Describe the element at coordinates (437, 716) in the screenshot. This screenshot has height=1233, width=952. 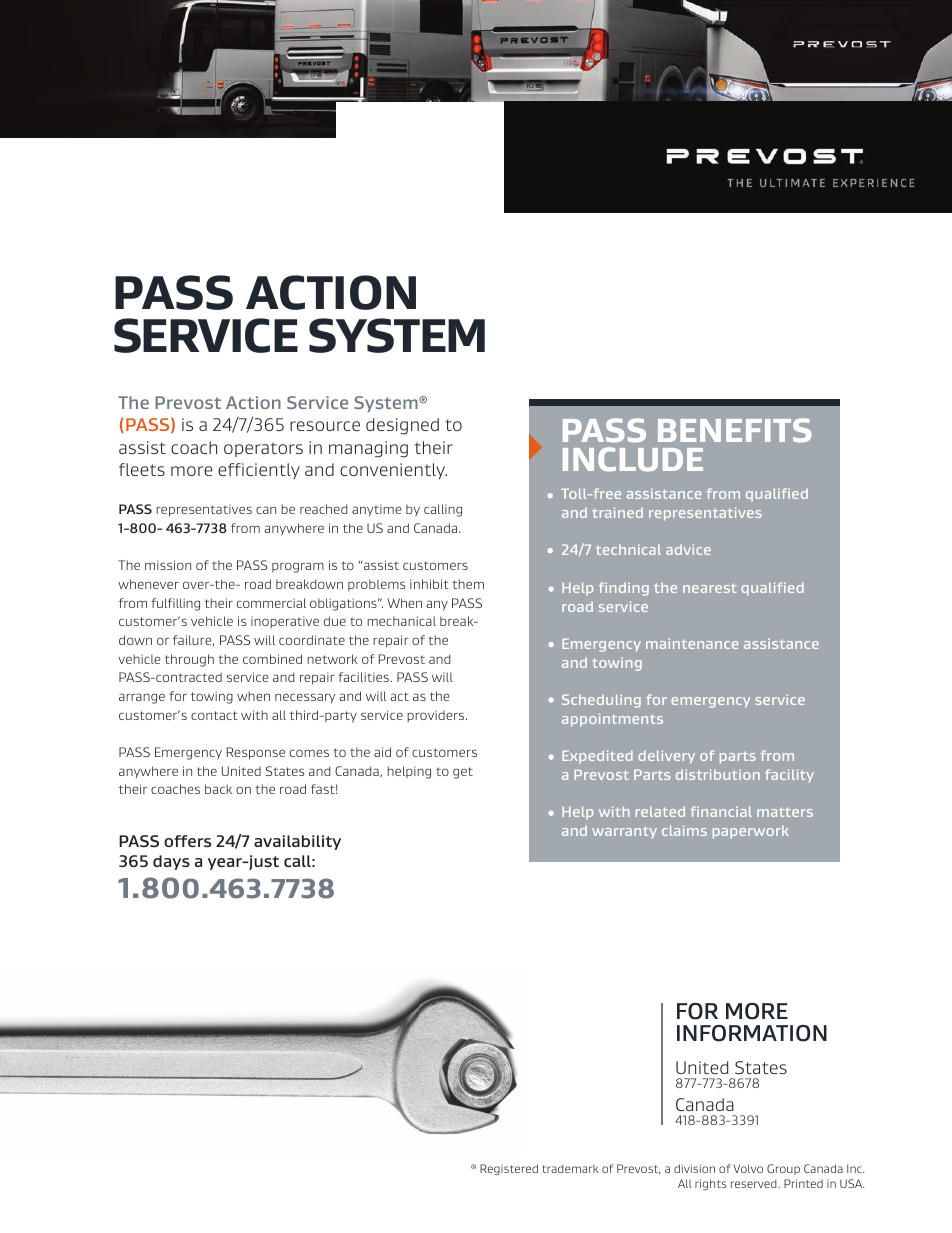
I see `providers` at that location.
